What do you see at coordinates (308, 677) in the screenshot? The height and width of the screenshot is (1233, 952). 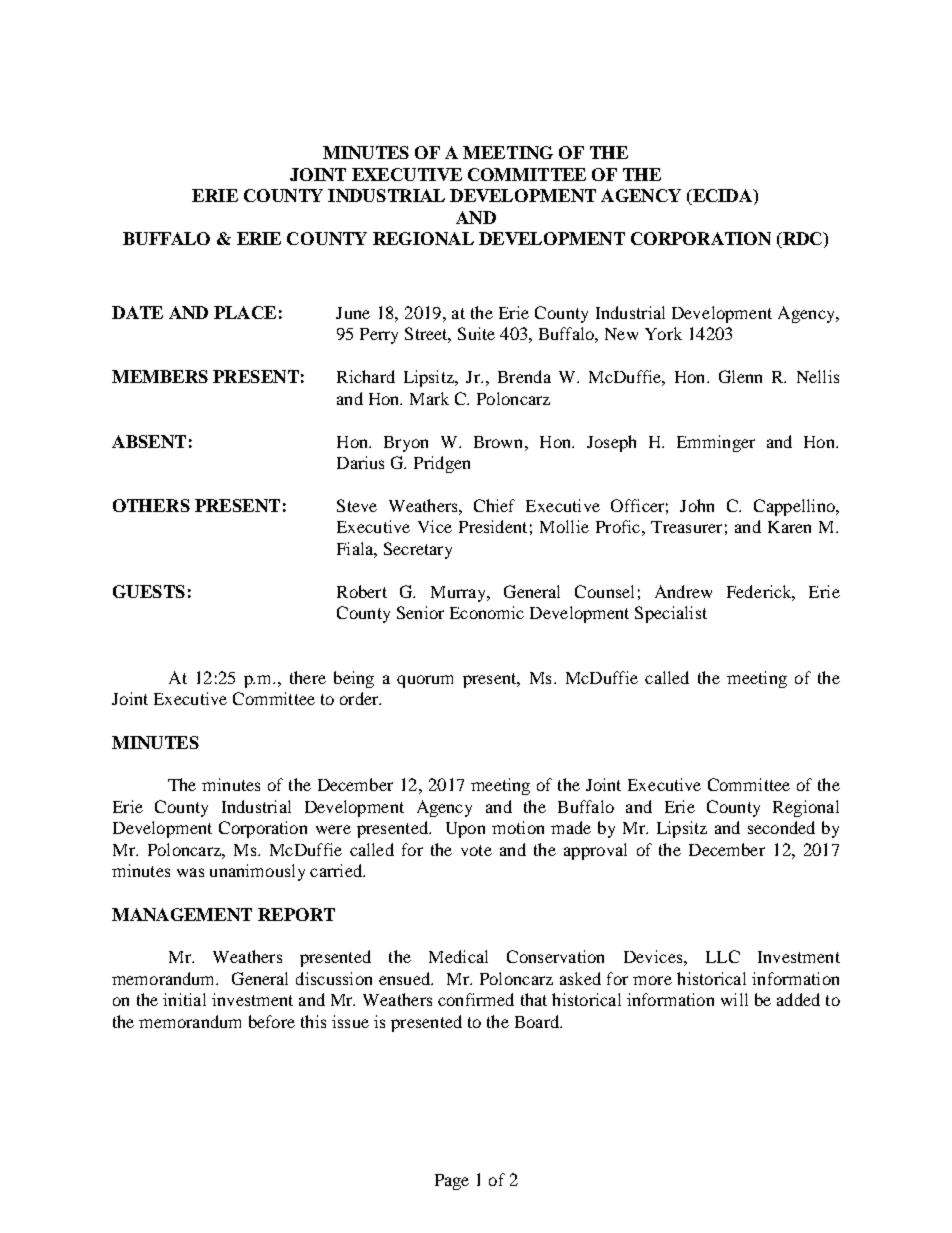 I see `there` at bounding box center [308, 677].
